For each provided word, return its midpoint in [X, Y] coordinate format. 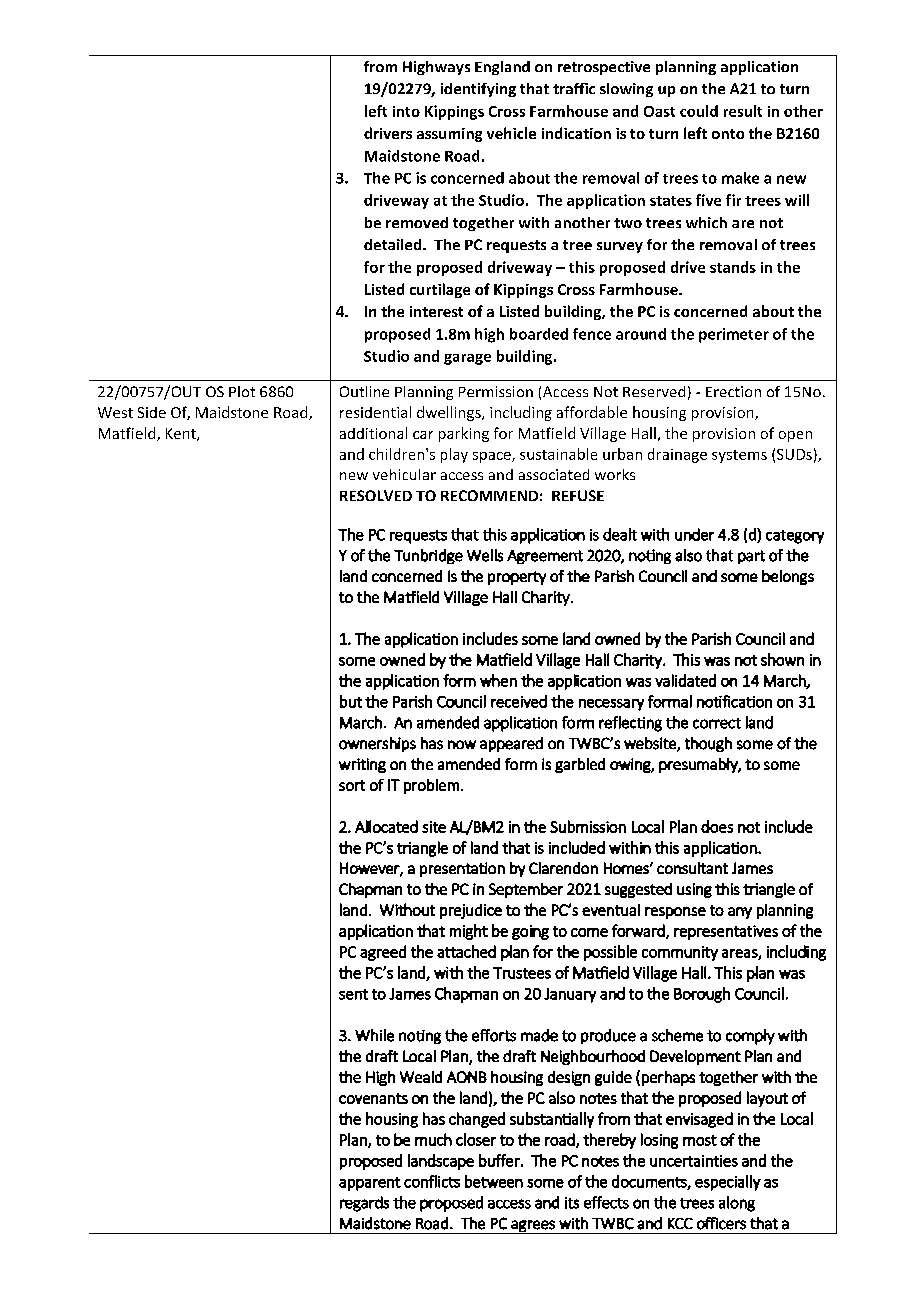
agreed [383, 953]
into [406, 111]
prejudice [471, 911]
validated [685, 680]
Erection [733, 391]
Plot [242, 391]
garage [467, 359]
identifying [478, 90]
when [498, 680]
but [351, 701]
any [740, 913]
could [699, 111]
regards [364, 1204]
